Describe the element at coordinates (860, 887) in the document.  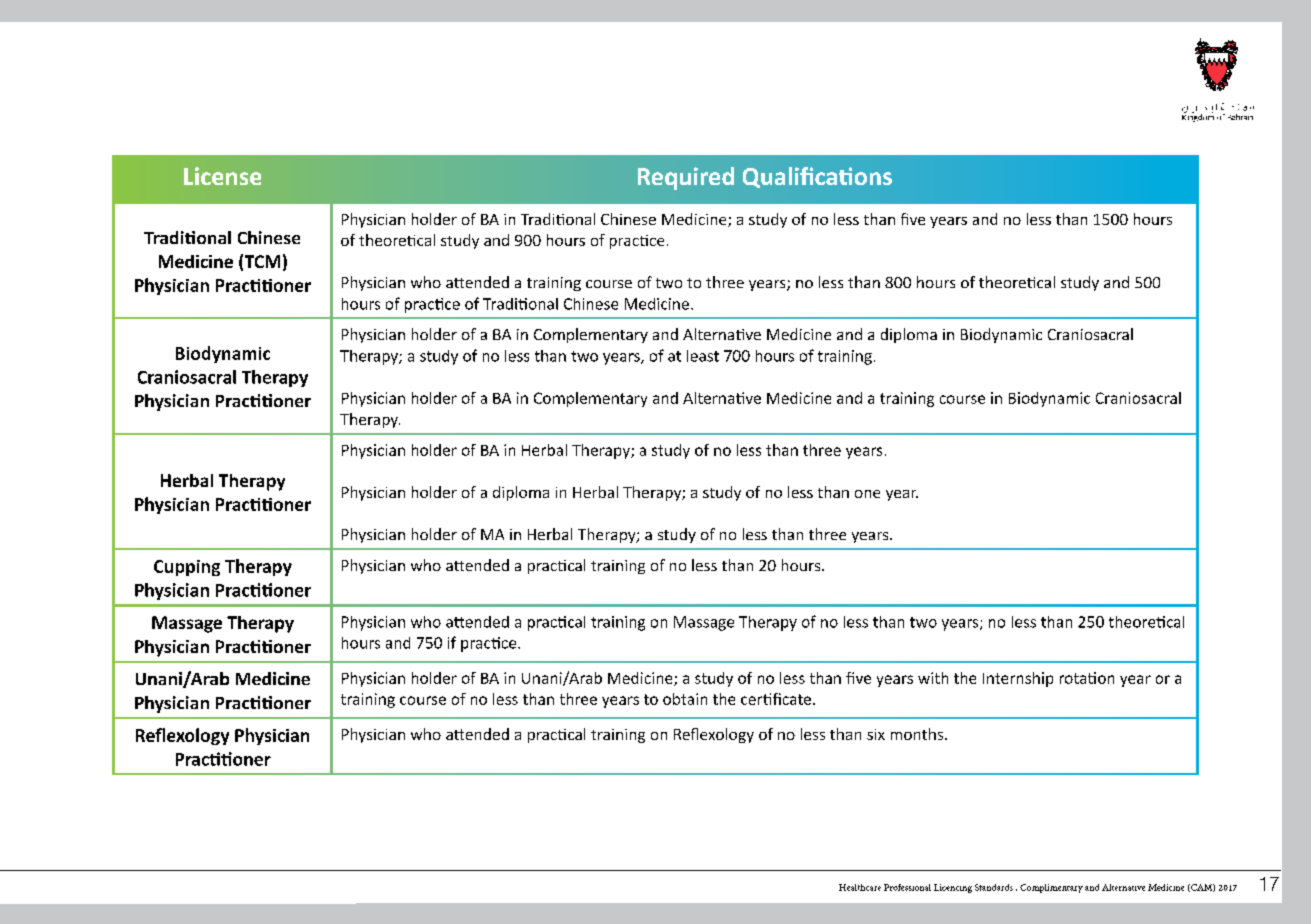
I see `Healthcare` at that location.
